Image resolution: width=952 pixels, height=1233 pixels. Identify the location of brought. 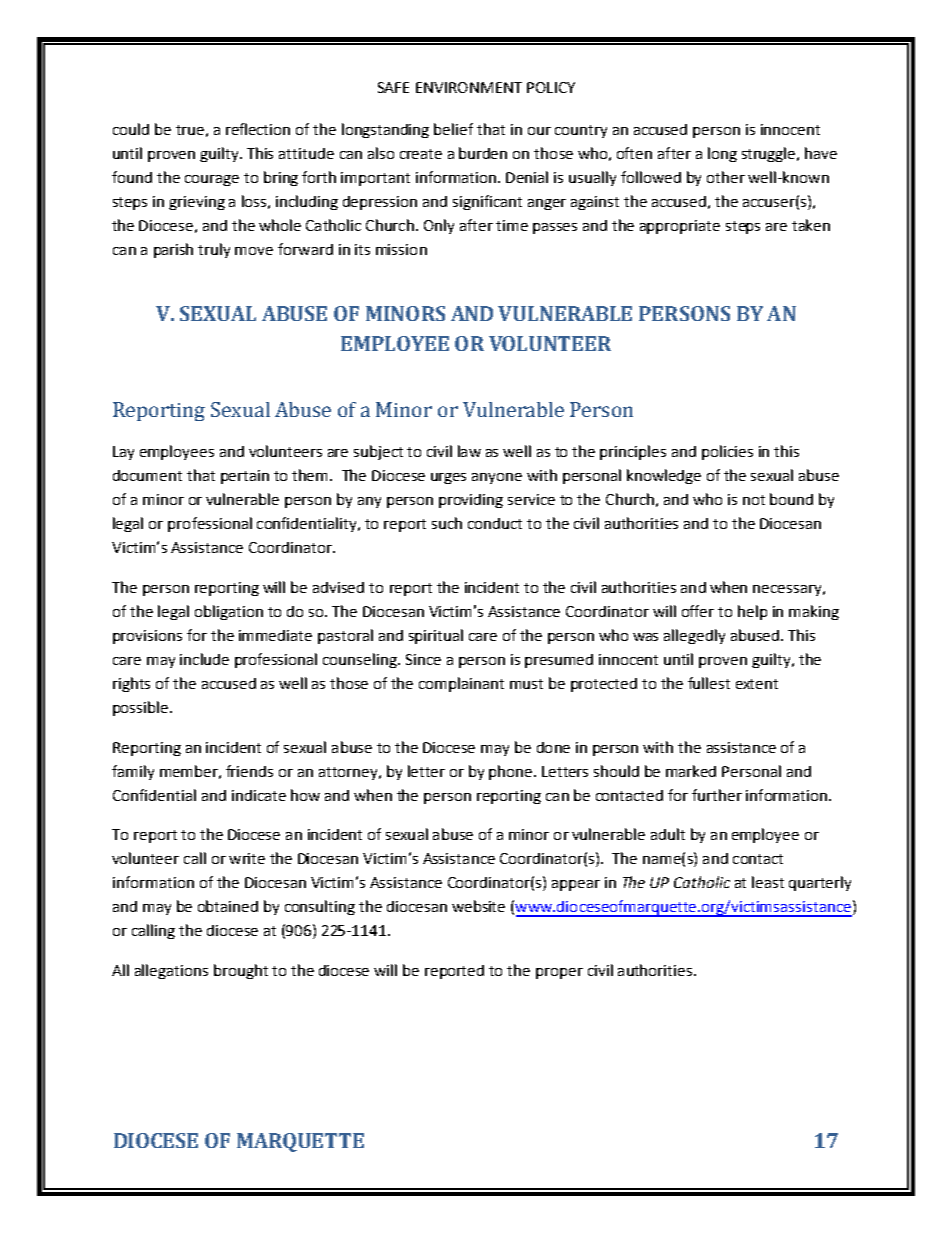
(241, 971).
